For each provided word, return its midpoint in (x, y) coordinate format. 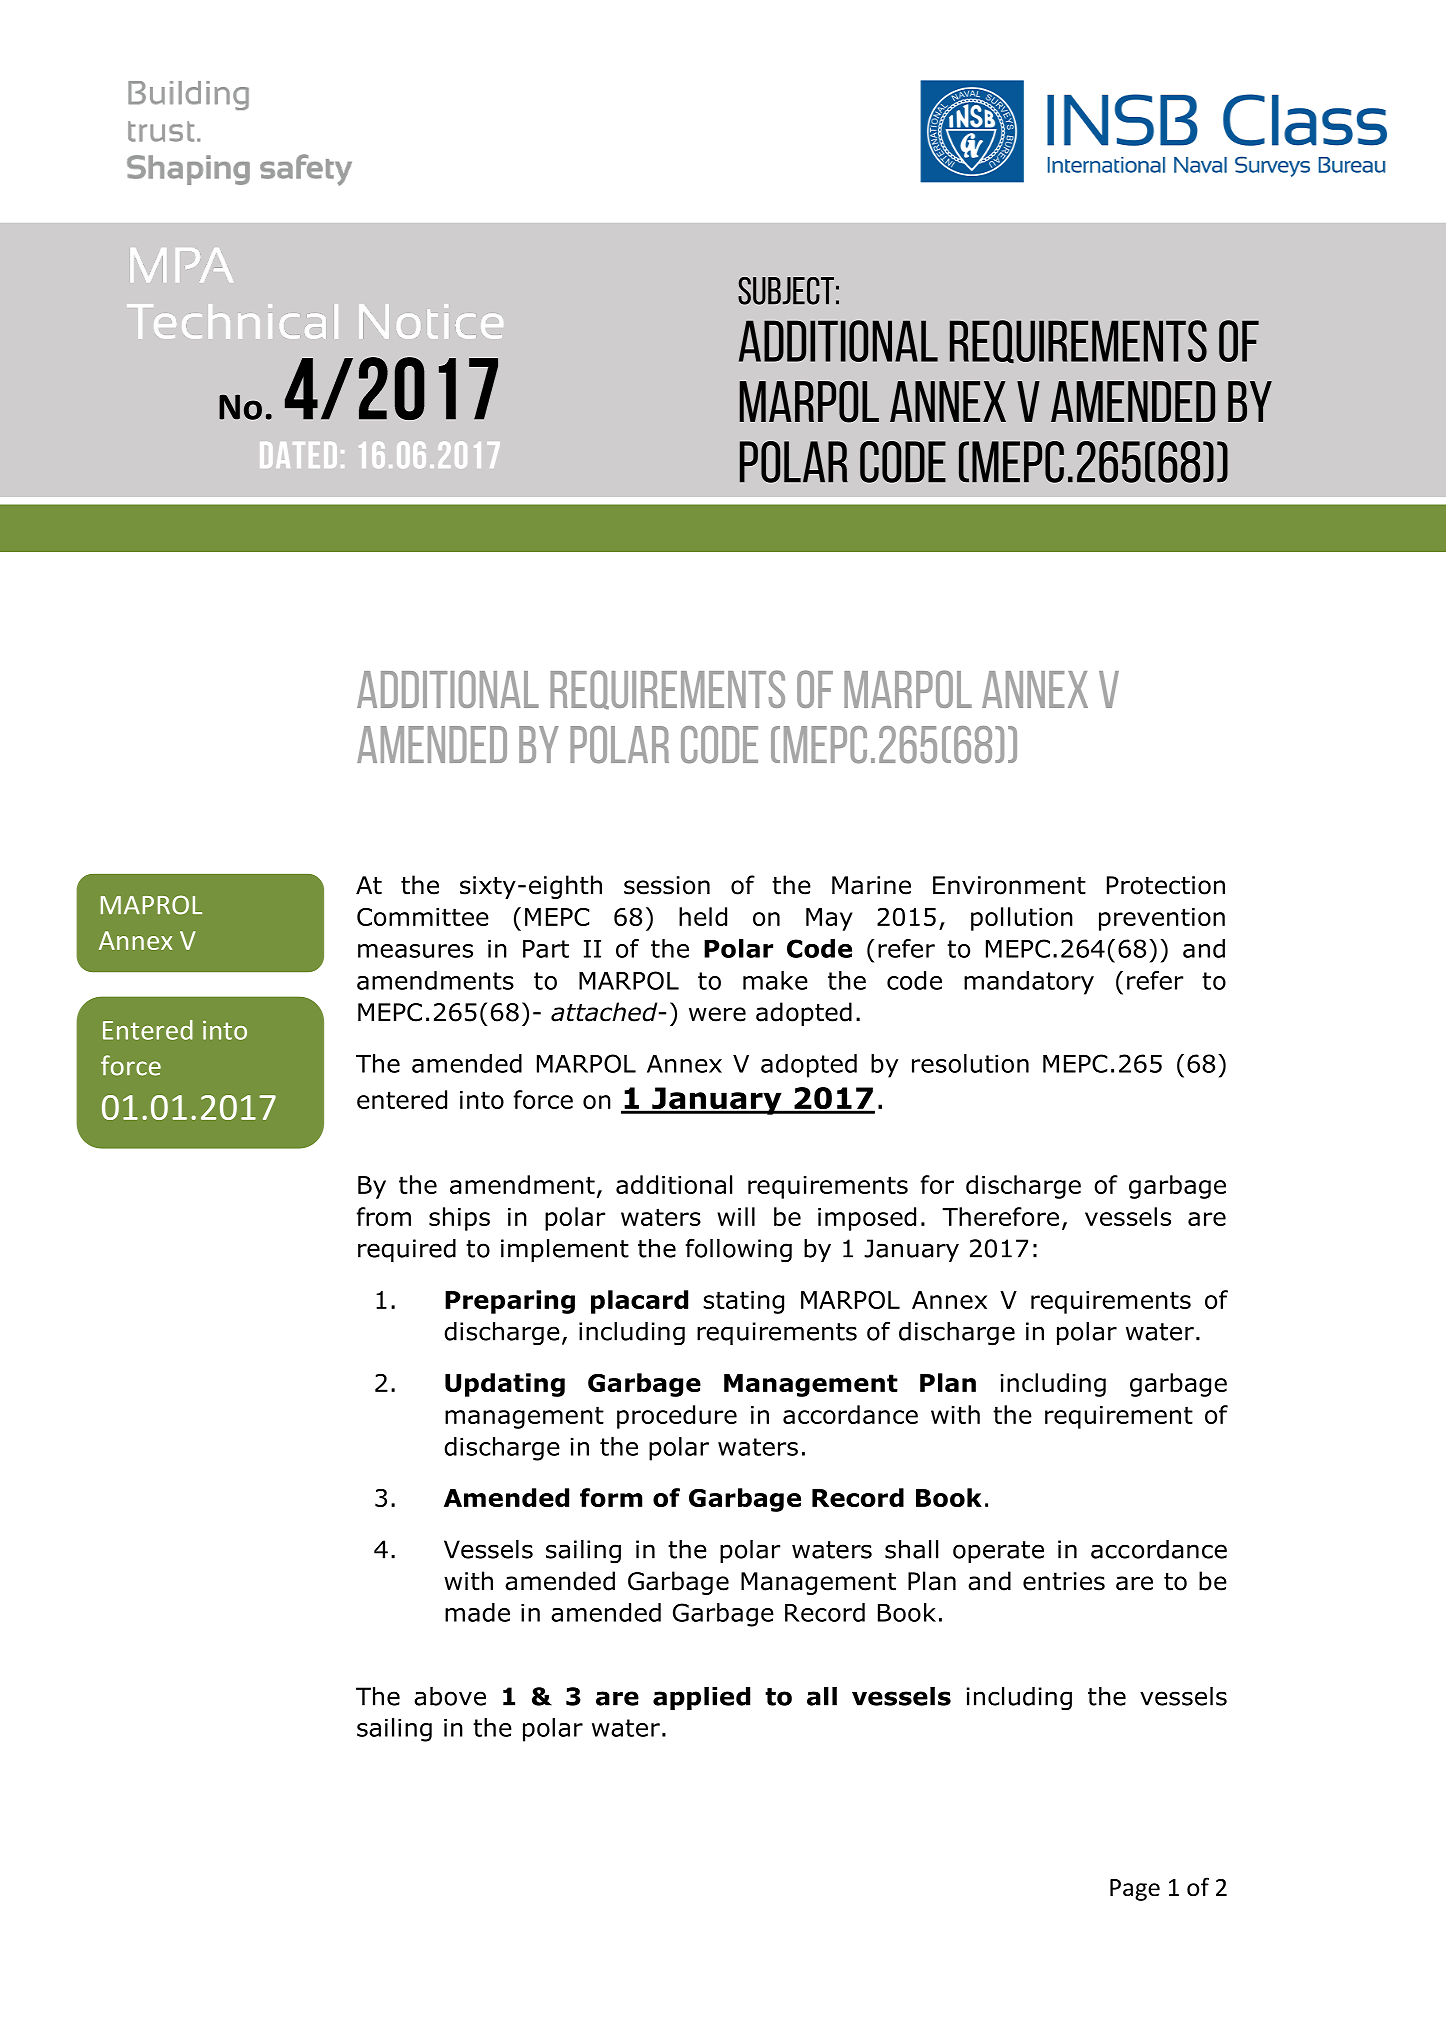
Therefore (1000, 1216)
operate (998, 1552)
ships (459, 1219)
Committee (423, 917)
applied (701, 1698)
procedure (677, 1417)
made (477, 1612)
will (736, 1216)
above (450, 1696)
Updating (505, 1385)
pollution (1022, 919)
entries (1064, 1581)
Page (1135, 1890)
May (829, 919)
